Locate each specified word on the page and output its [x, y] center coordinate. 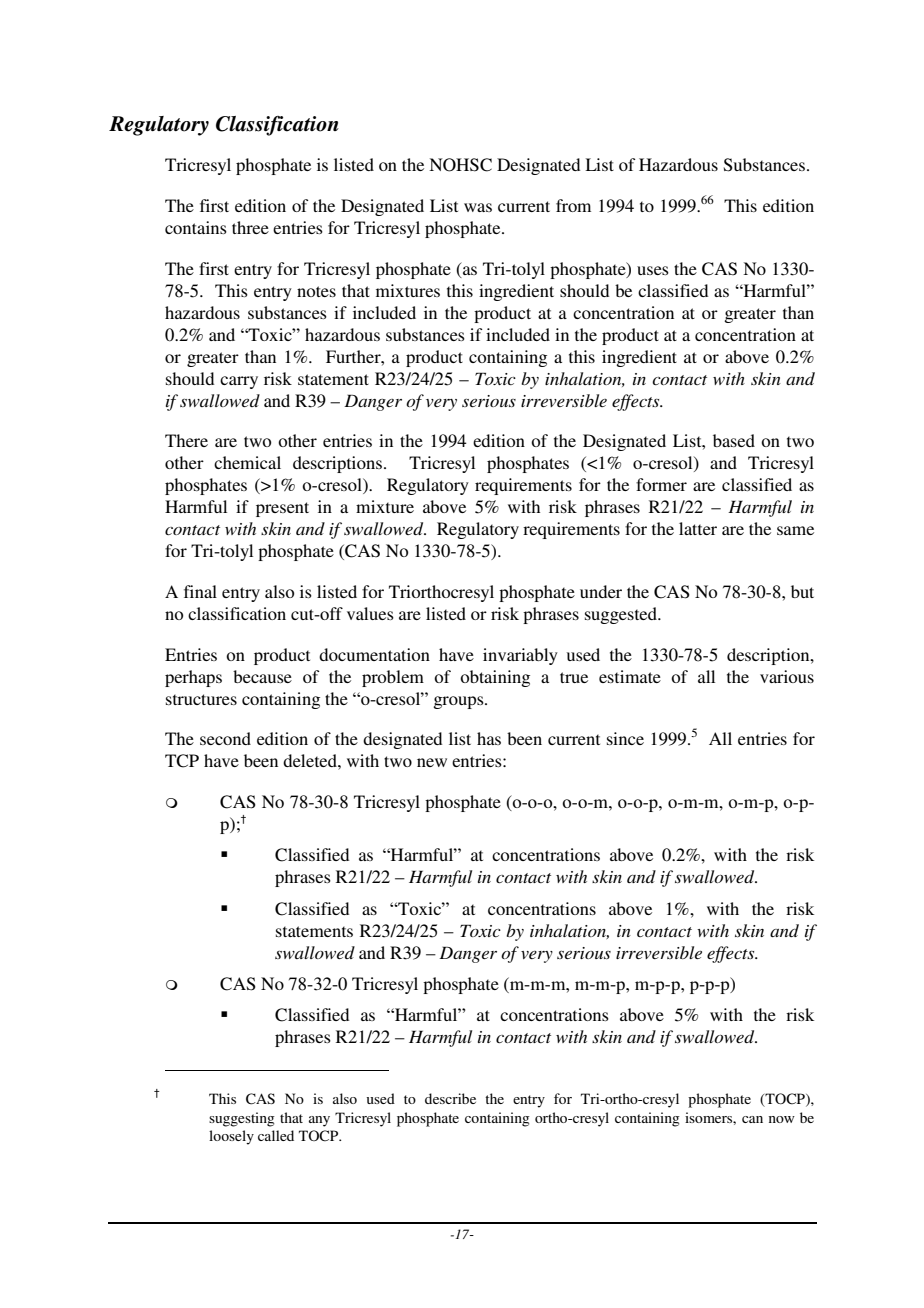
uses [653, 270]
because [262, 676]
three [250, 227]
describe [450, 1098]
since [625, 738]
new [432, 762]
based [734, 440]
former [661, 484]
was [478, 207]
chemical [247, 462]
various [787, 676]
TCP [182, 761]
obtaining [495, 678]
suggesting [242, 1119]
